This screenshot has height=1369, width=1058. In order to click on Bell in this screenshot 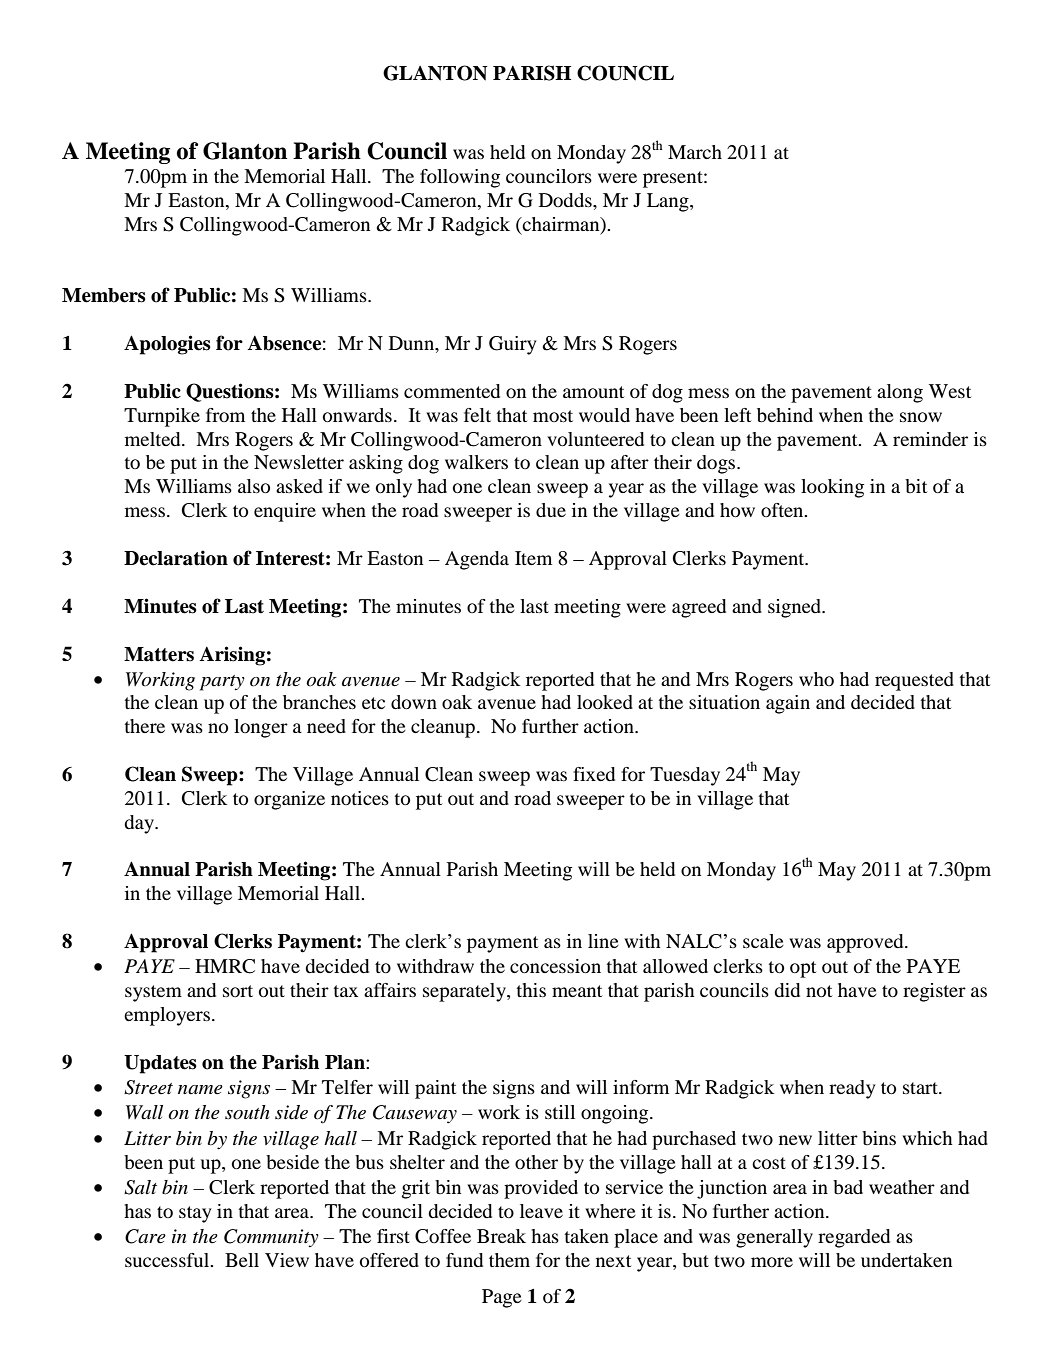, I will do `click(242, 1260)`.
